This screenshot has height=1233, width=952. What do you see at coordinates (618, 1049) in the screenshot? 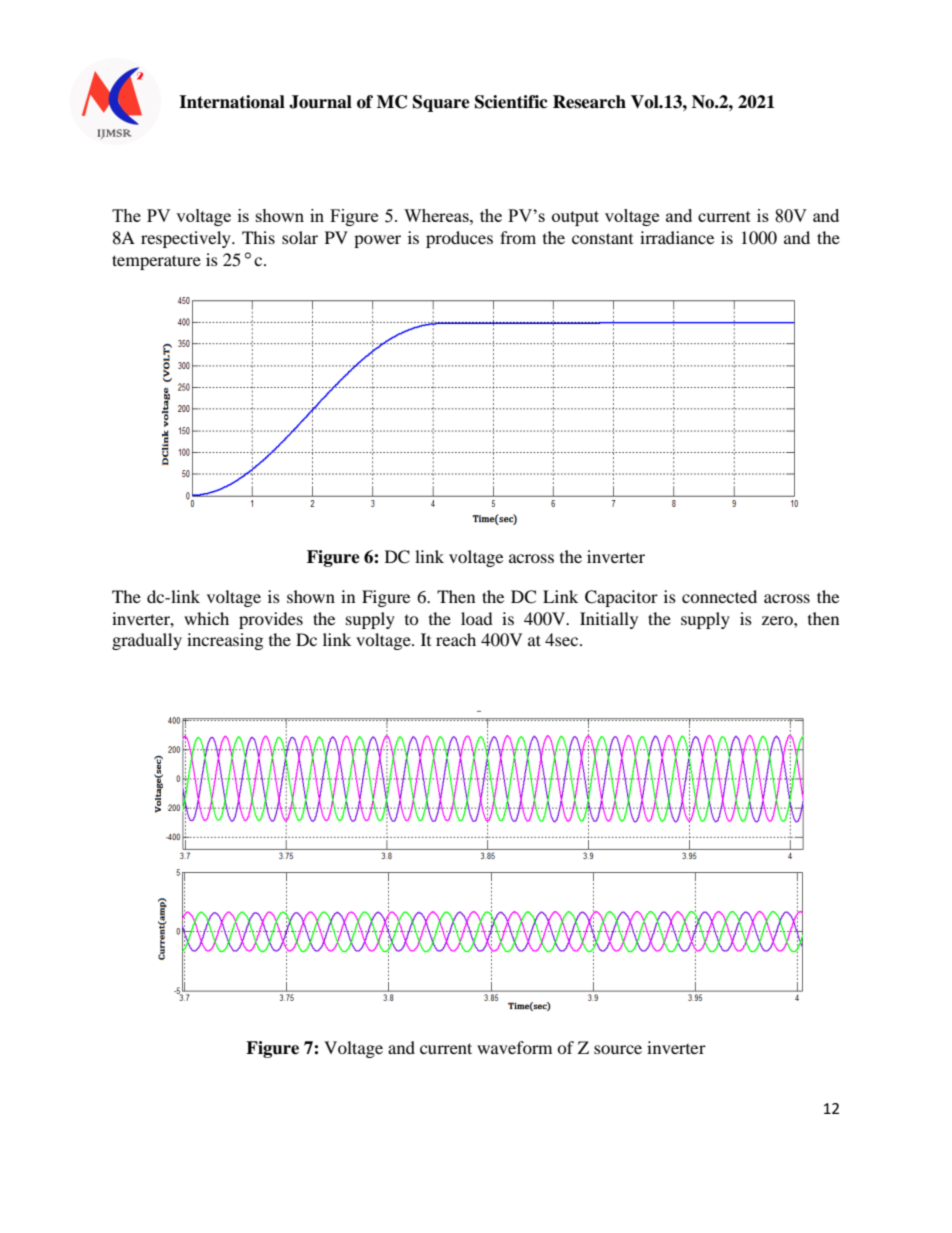
I see `source` at bounding box center [618, 1049].
